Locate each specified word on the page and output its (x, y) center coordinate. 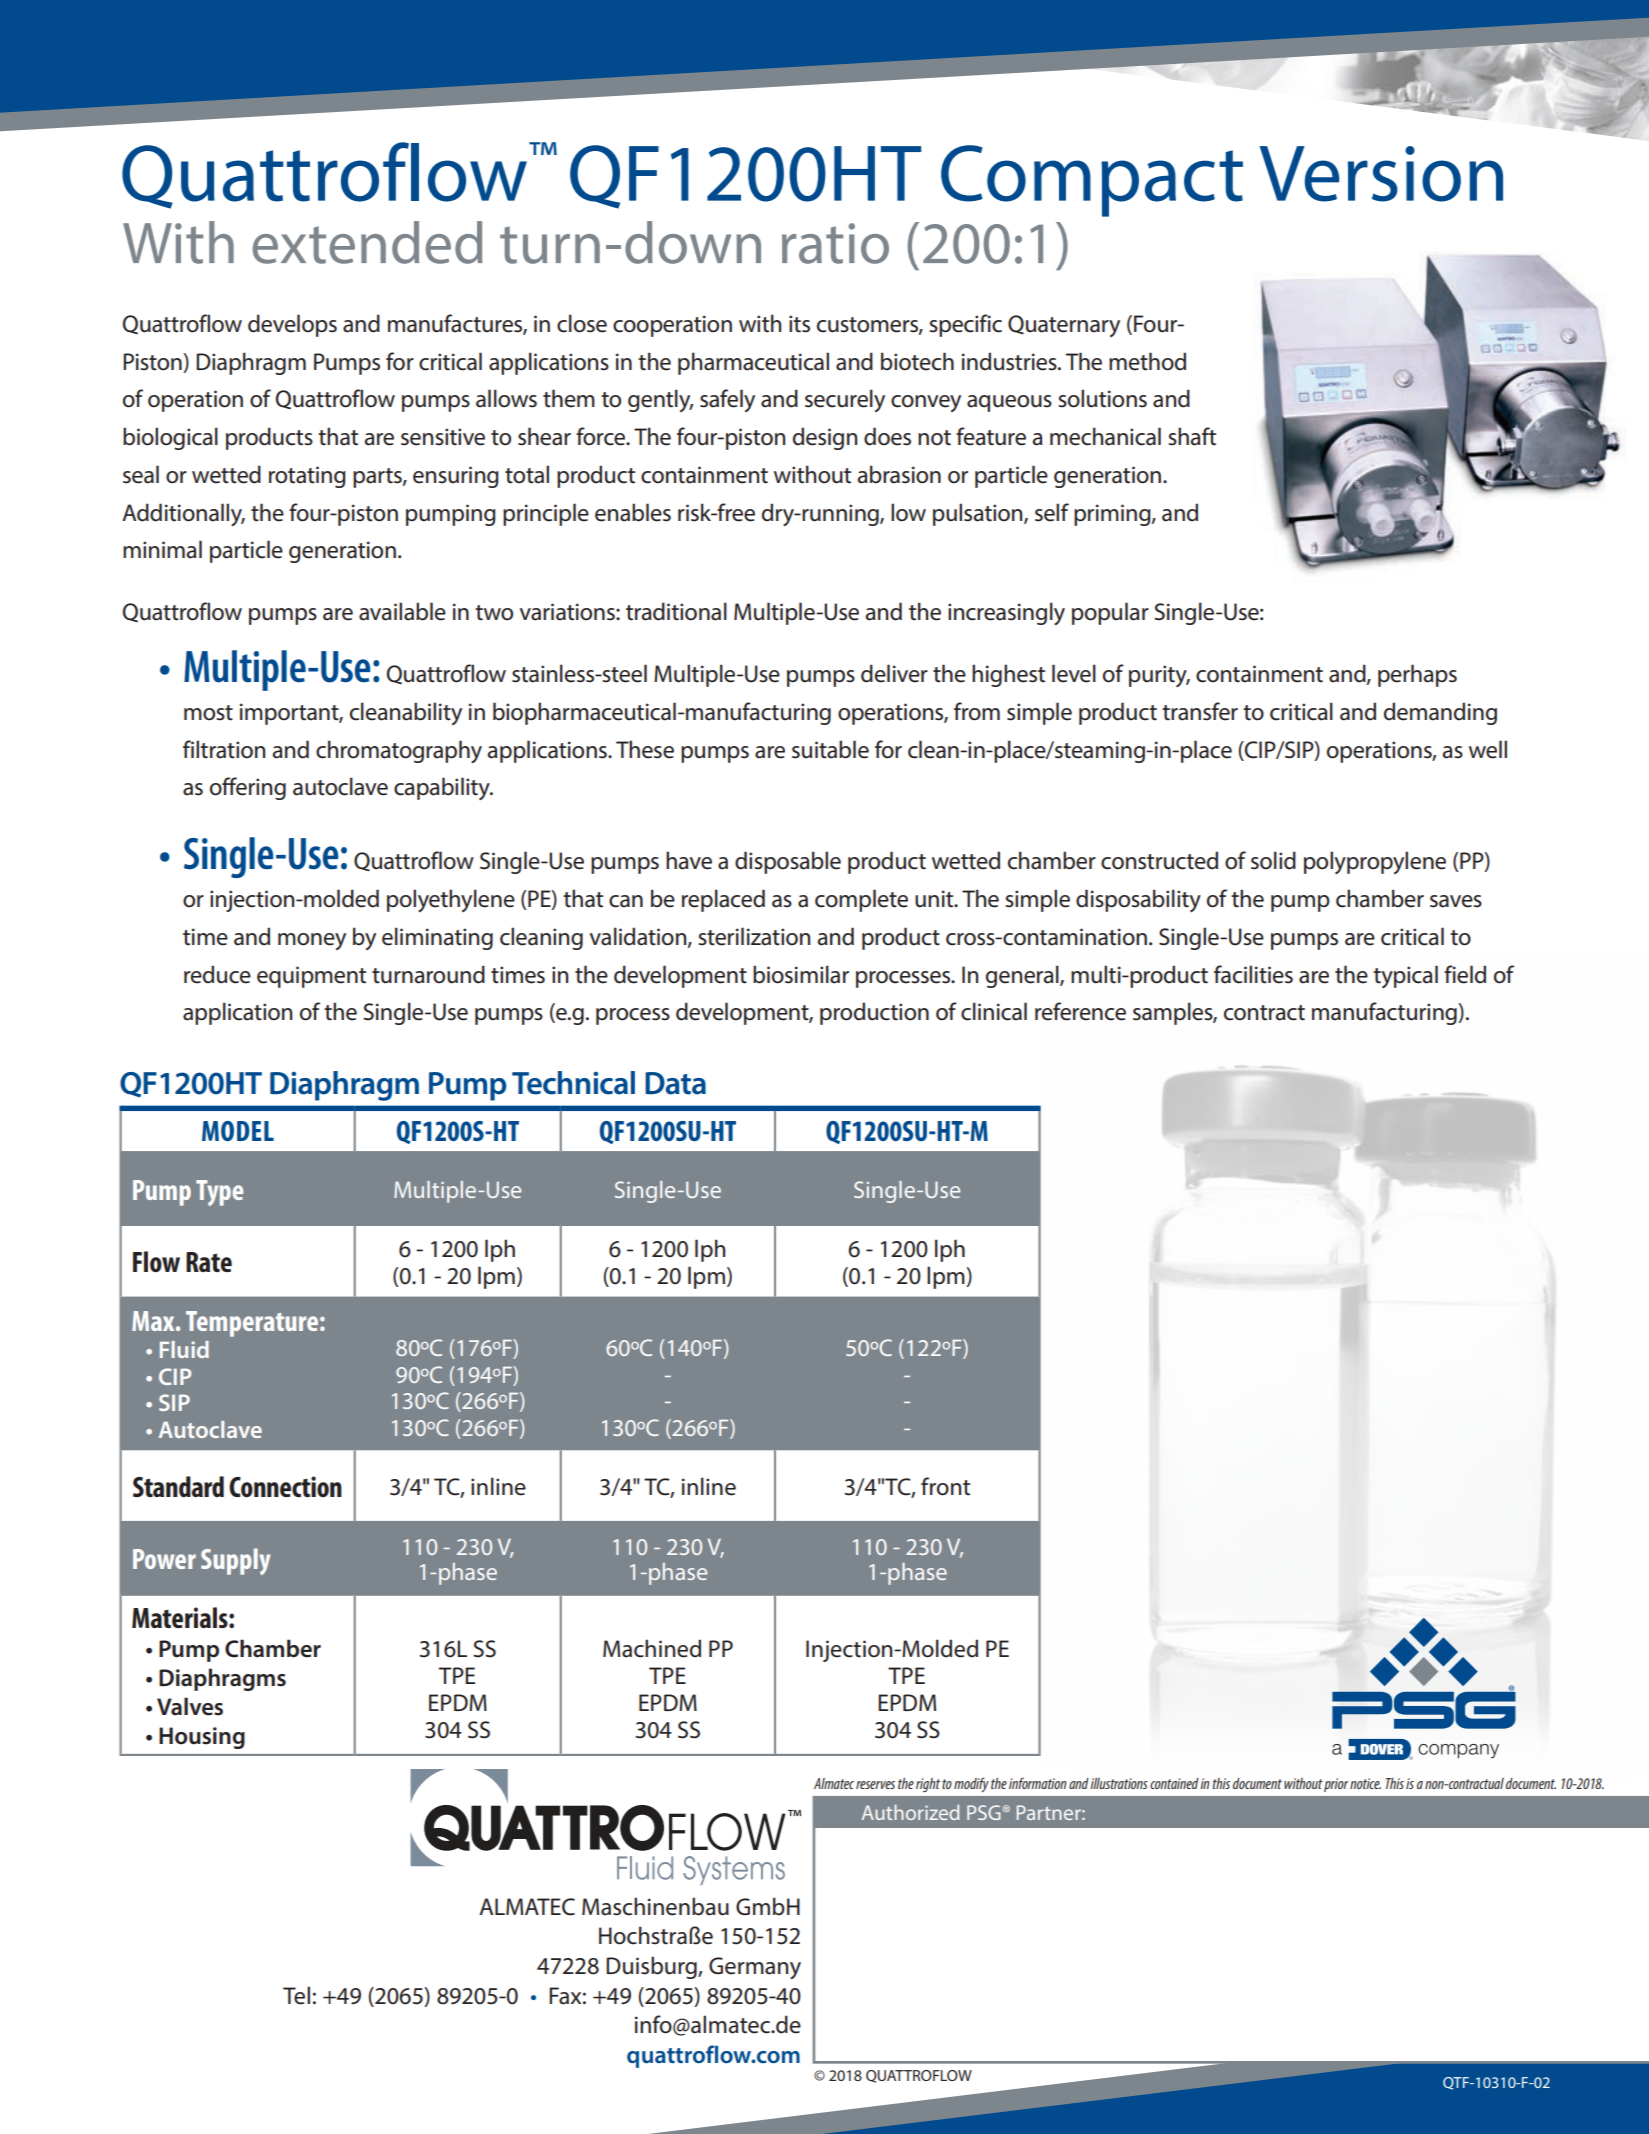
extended (368, 242)
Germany (755, 1968)
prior (1336, 1785)
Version (1381, 174)
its (799, 324)
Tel (296, 1995)
